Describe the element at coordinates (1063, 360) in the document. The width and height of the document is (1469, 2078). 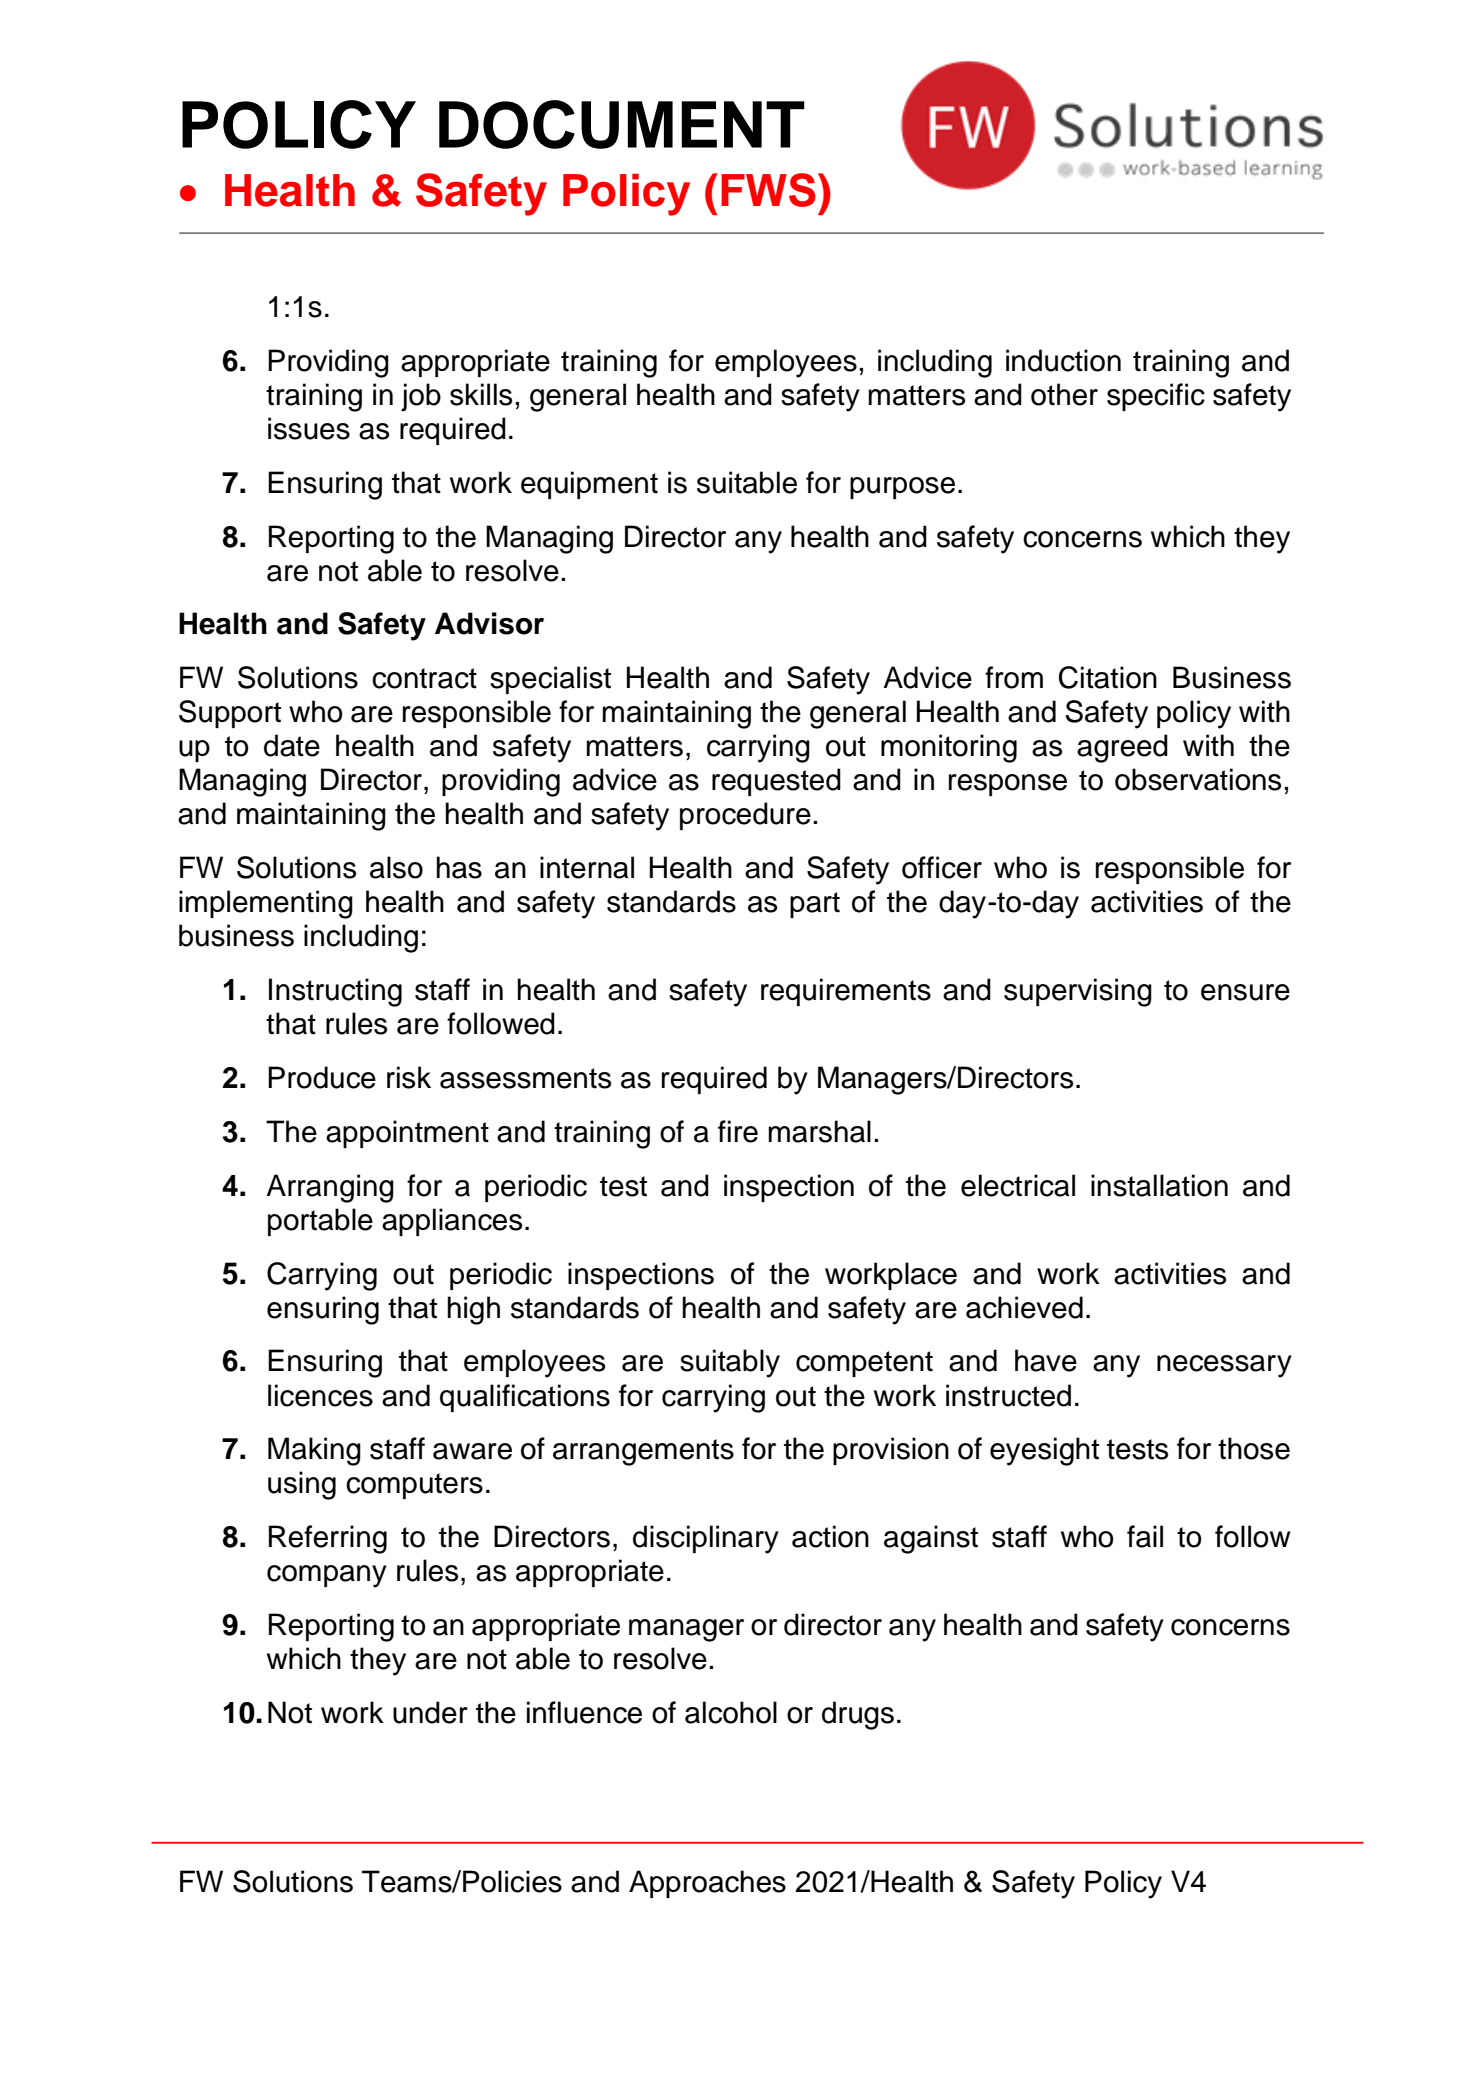
I see `induction` at that location.
